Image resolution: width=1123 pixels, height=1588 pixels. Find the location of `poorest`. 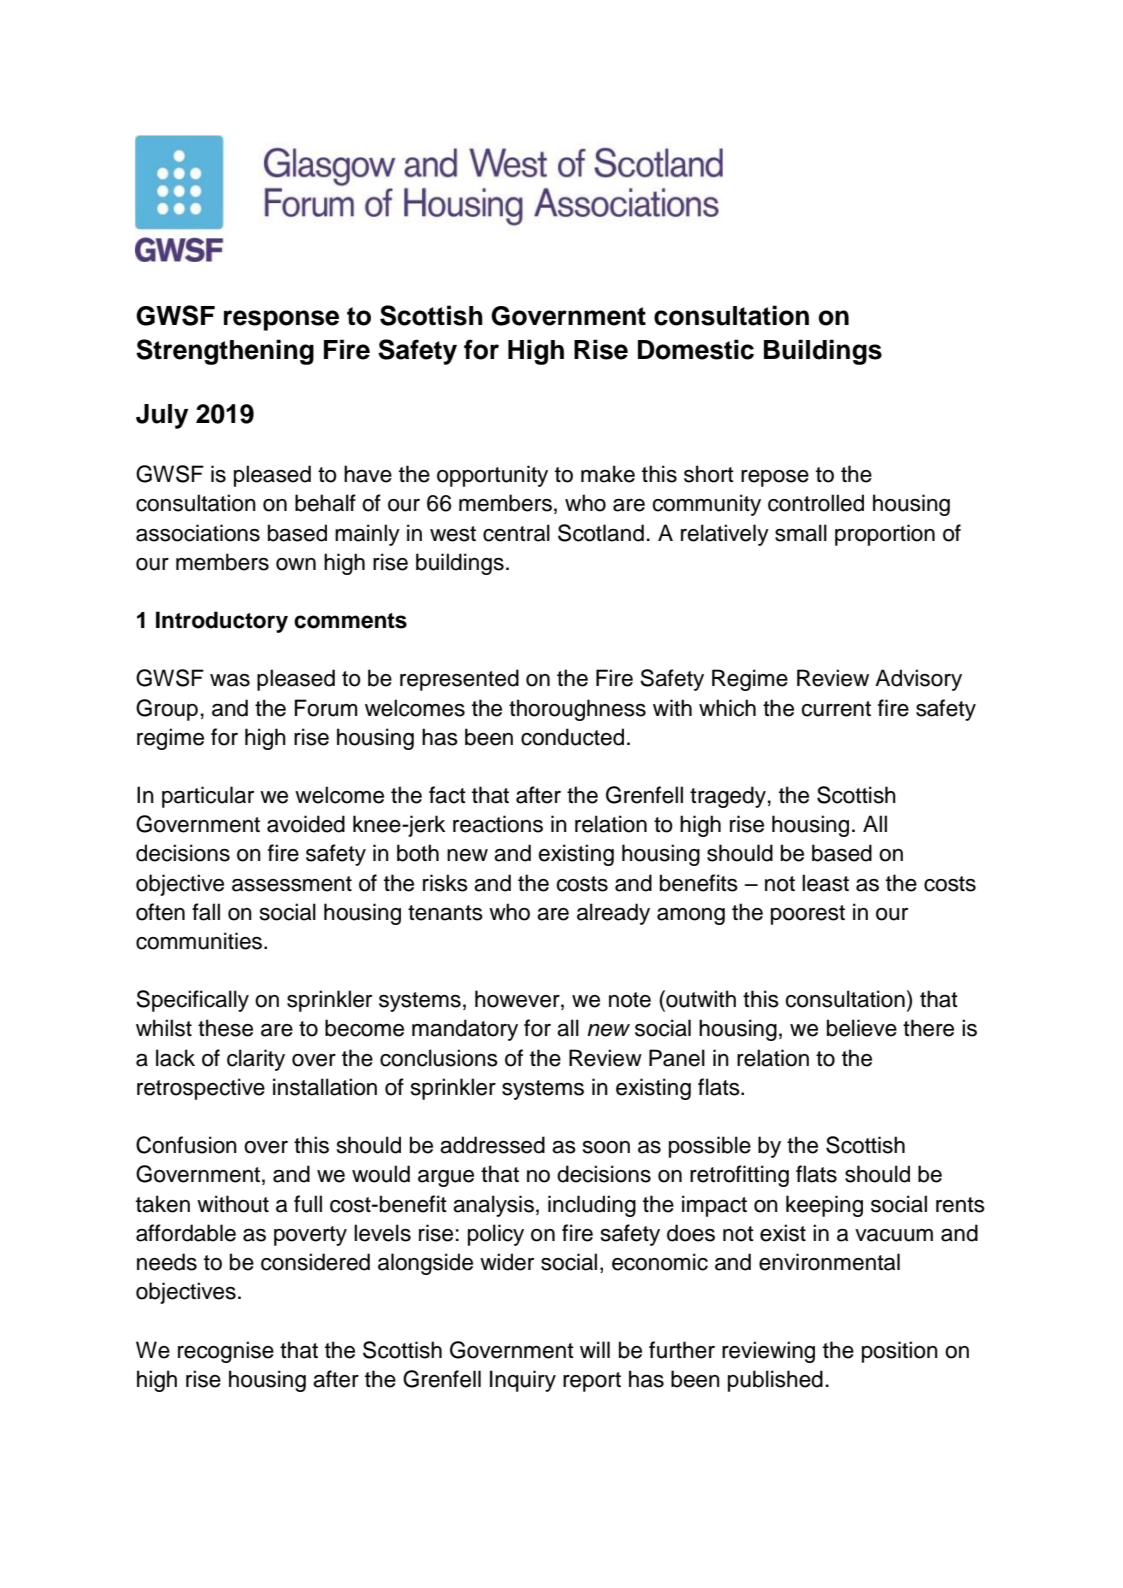

poorest is located at coordinates (808, 915).
